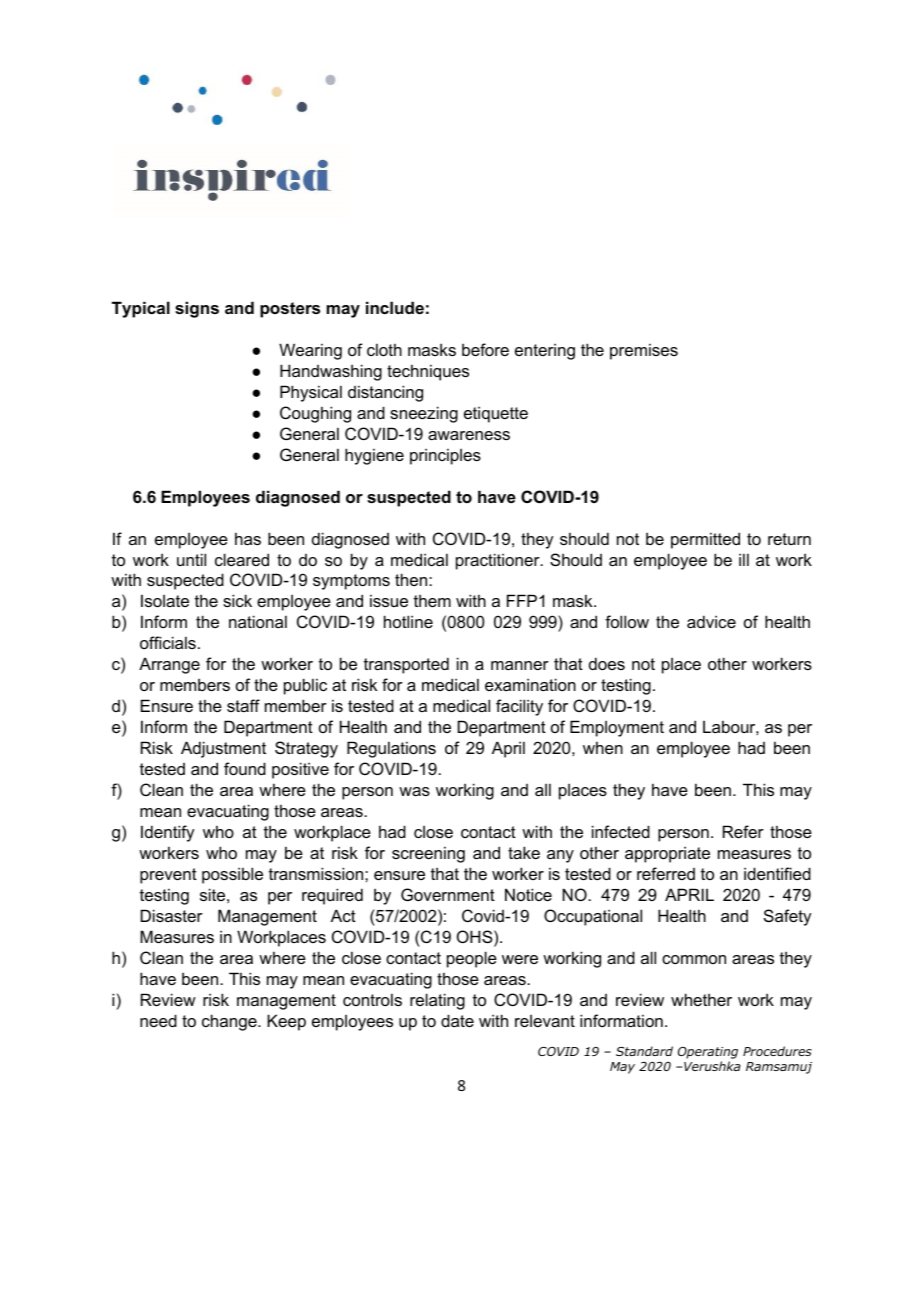 The image size is (924, 1308). What do you see at coordinates (428, 854) in the page?
I see `screening` at bounding box center [428, 854].
